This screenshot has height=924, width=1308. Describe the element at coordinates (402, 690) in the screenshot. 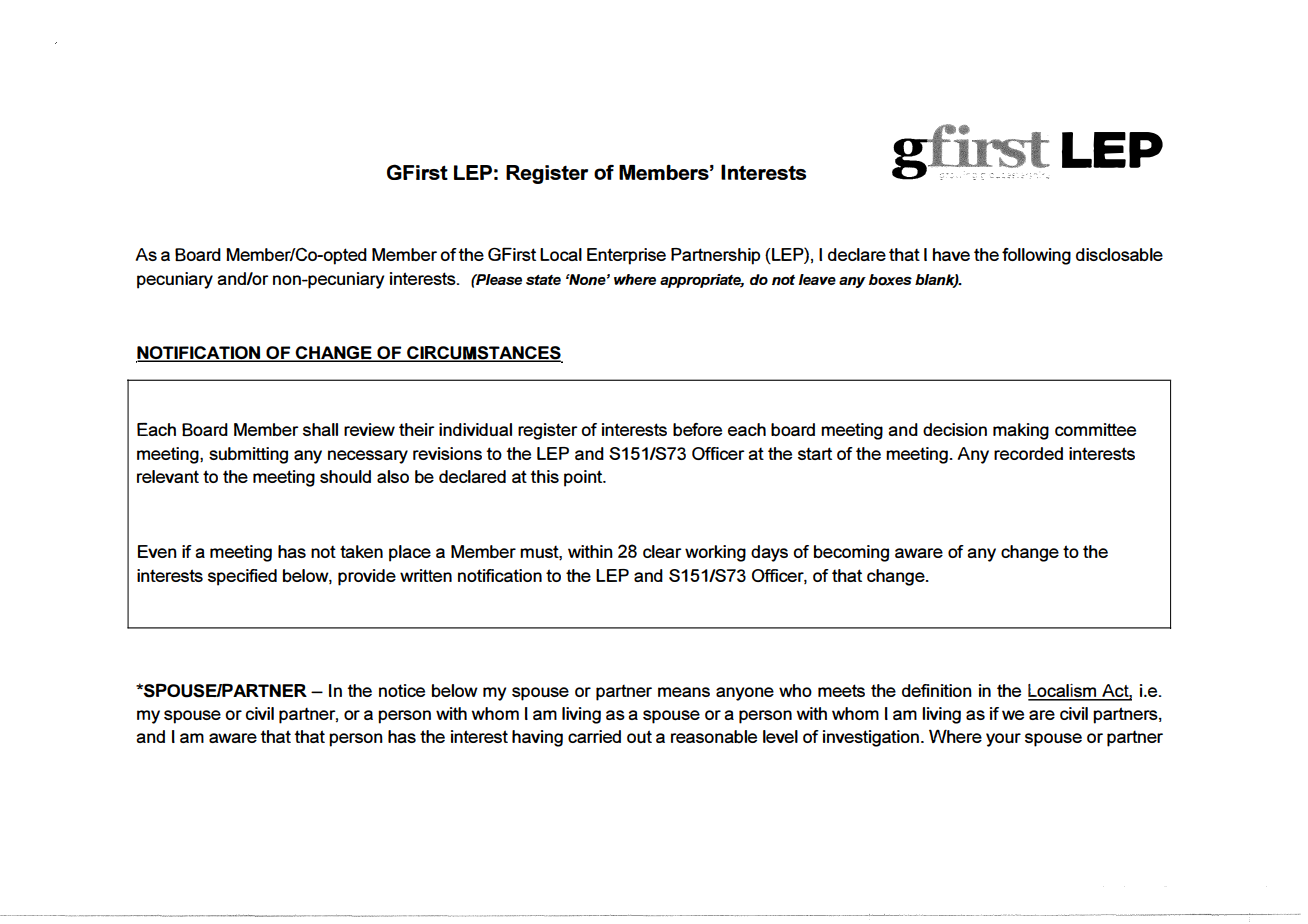

I see `notice` at that location.
